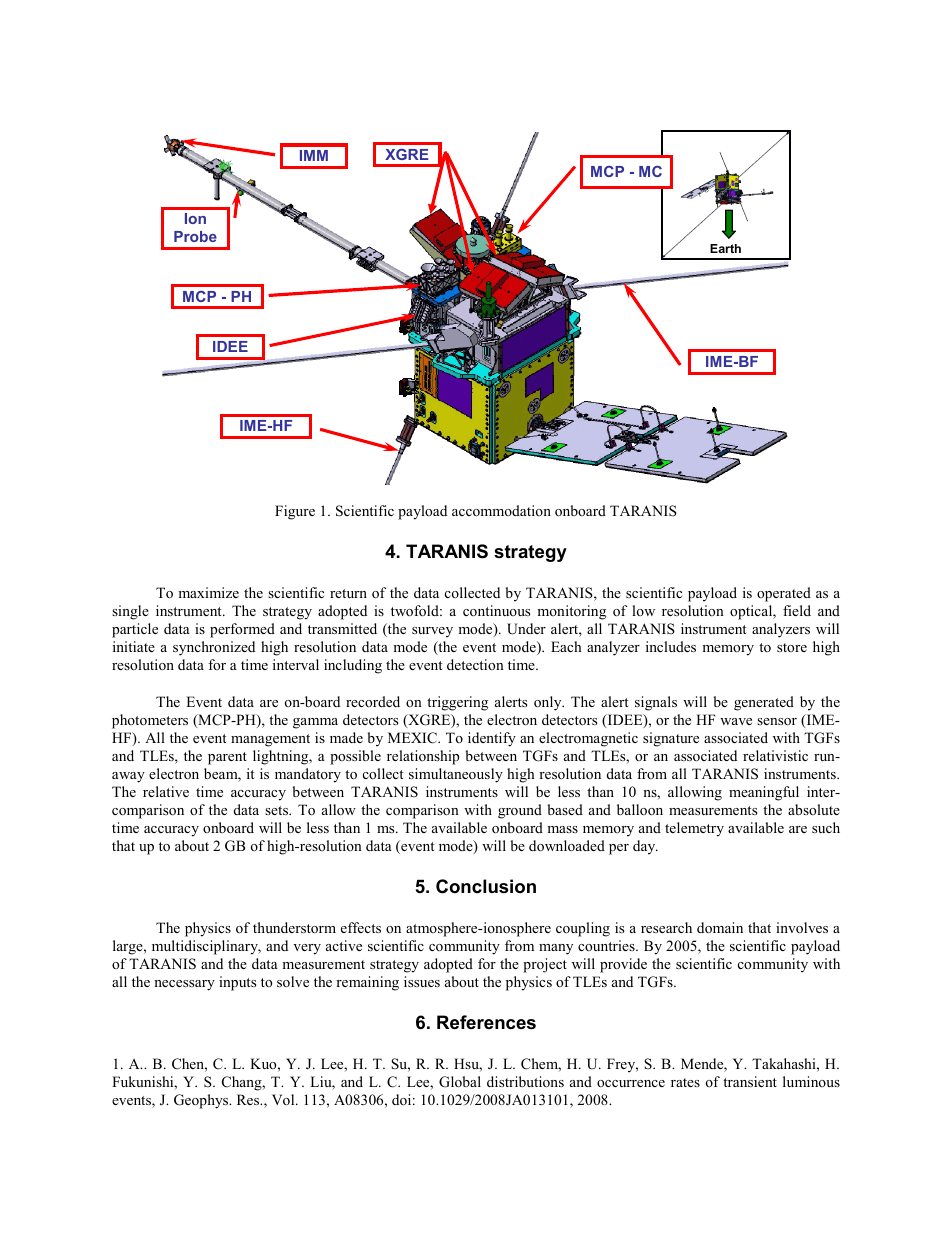 The image size is (952, 1233). Describe the element at coordinates (725, 248) in the screenshot. I see `Earth` at that location.
